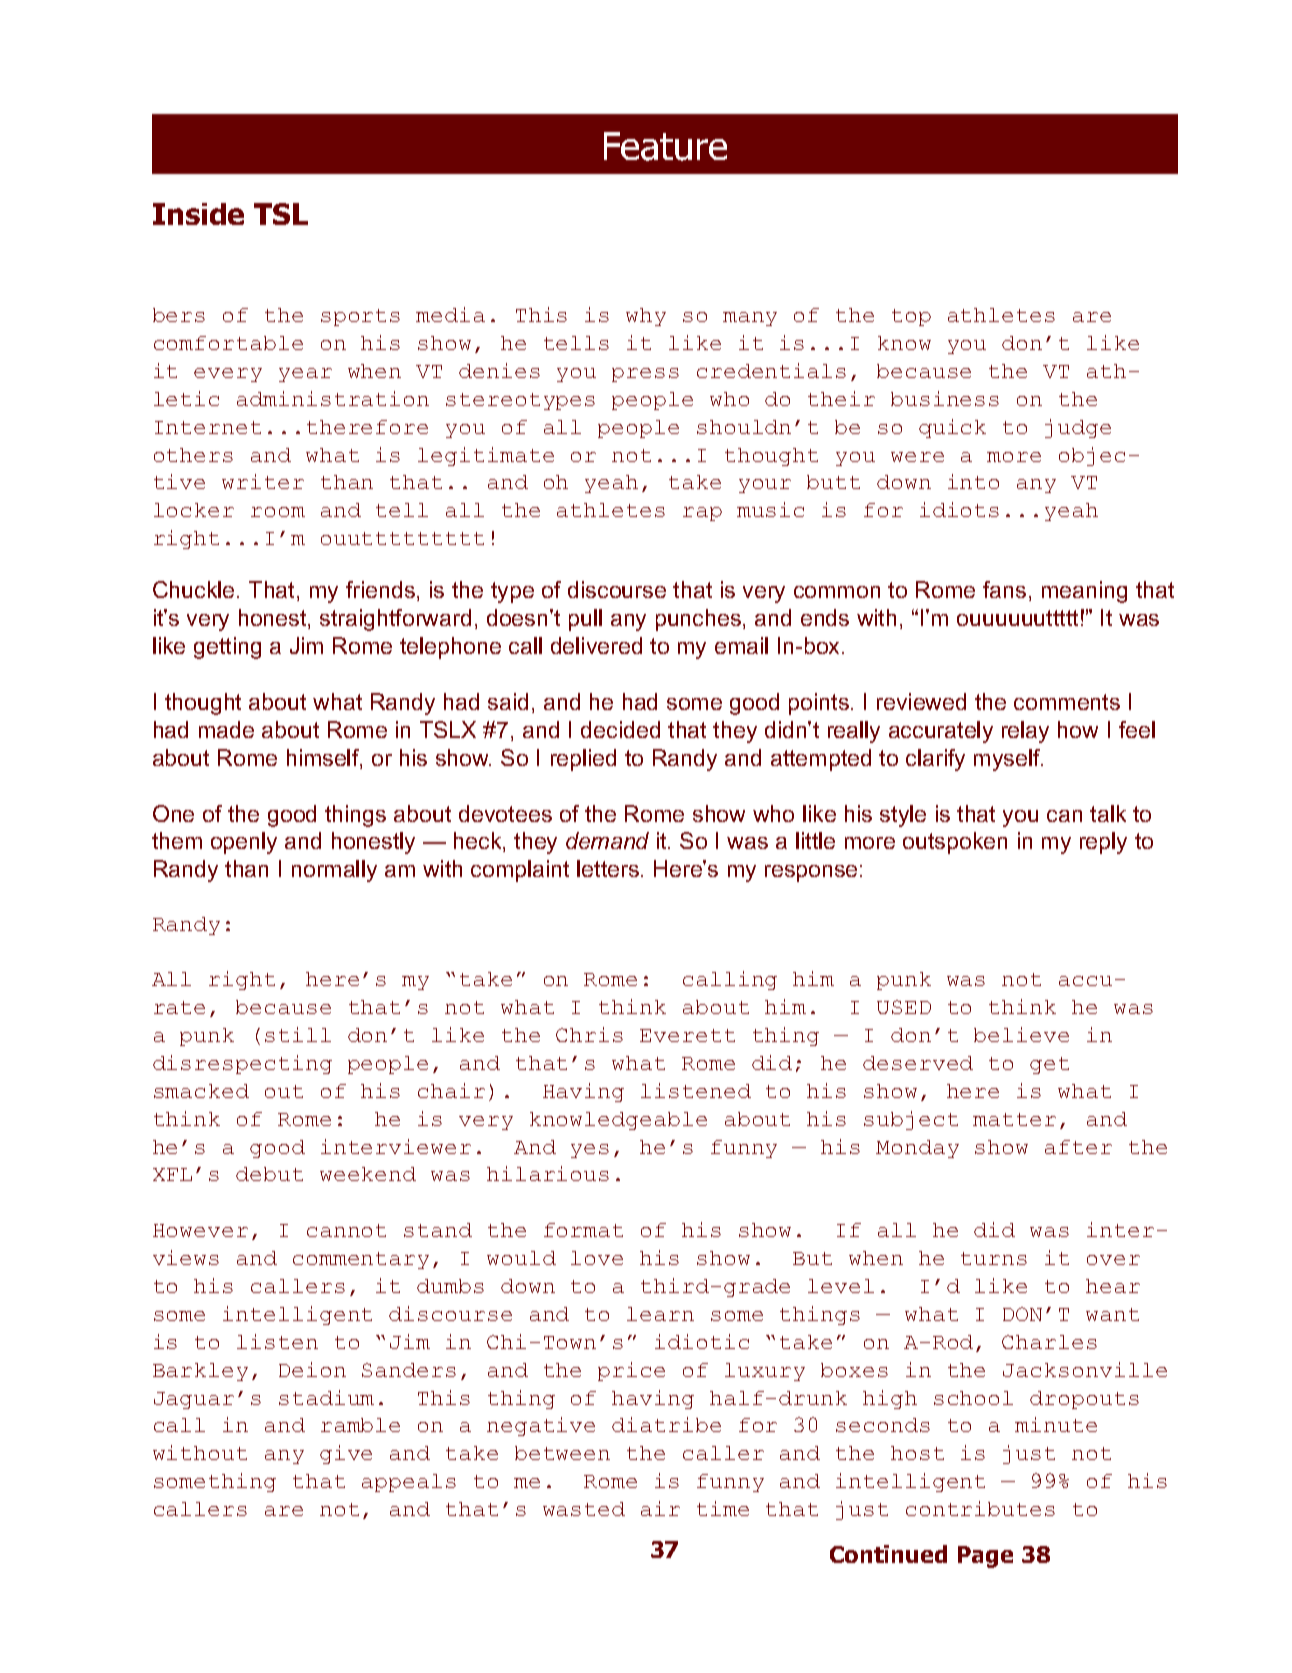  I want to click on getting, so click(227, 648).
